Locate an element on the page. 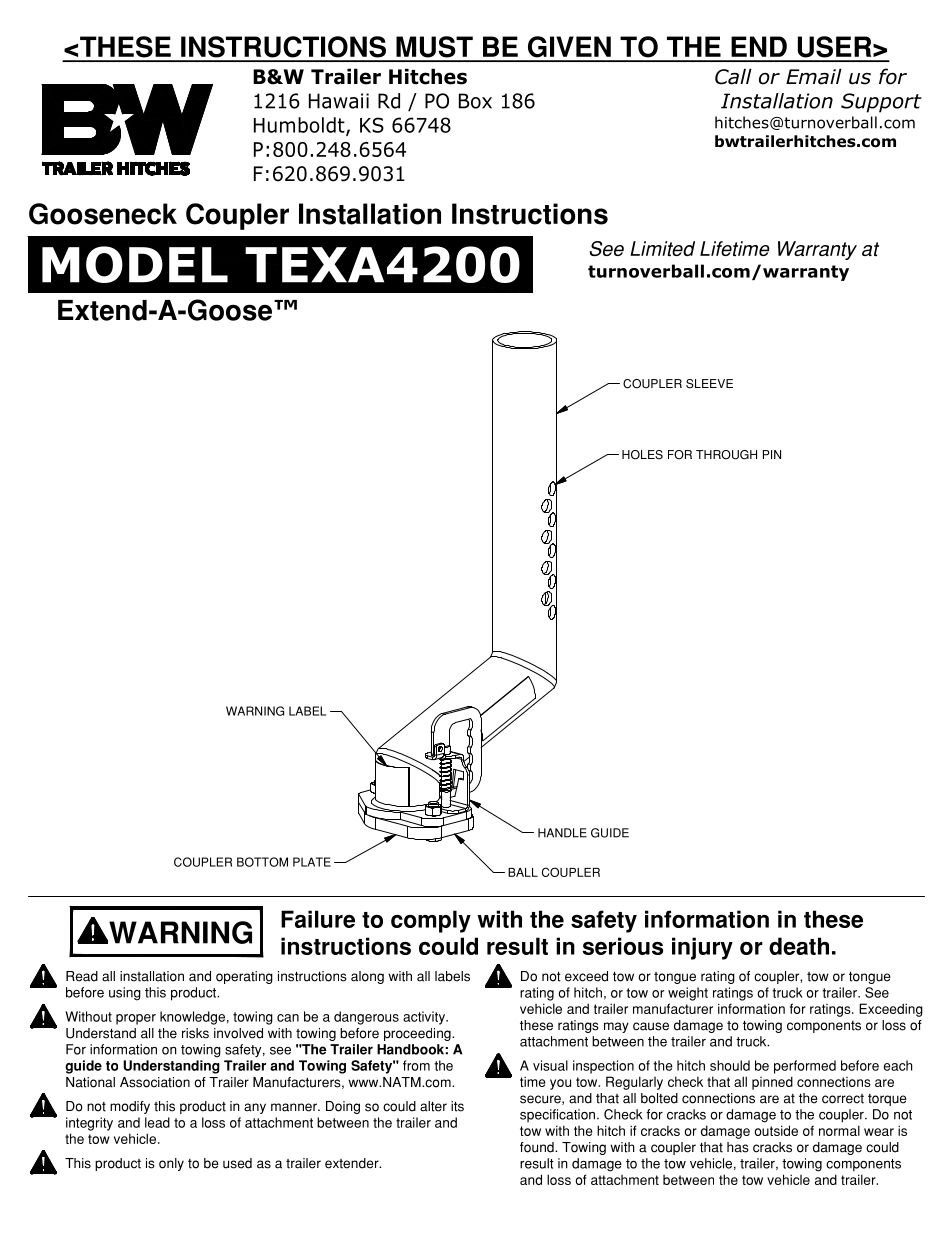  Email is located at coordinates (814, 76).
